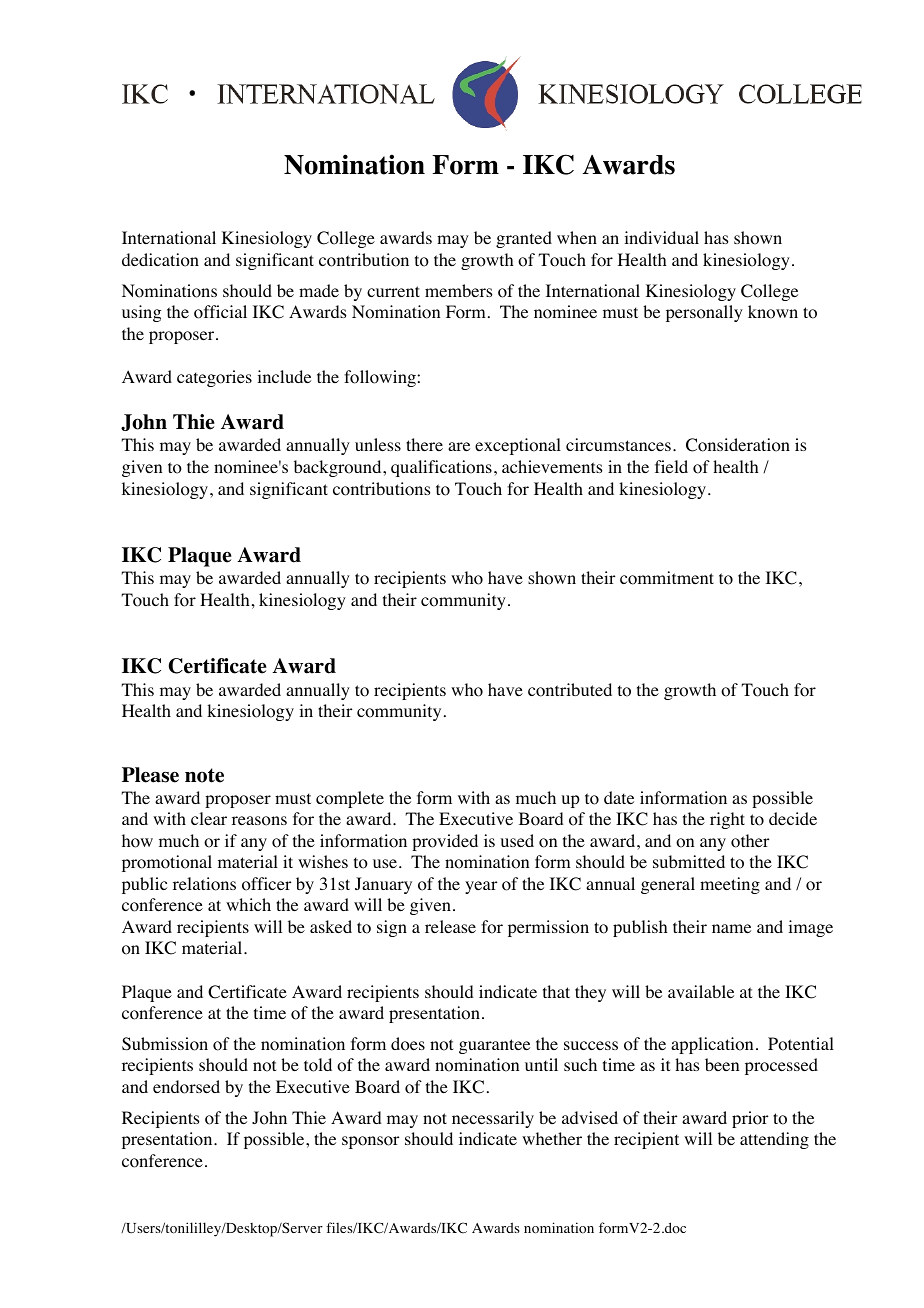  Describe the element at coordinates (730, 885) in the screenshot. I see `meeting` at that location.
